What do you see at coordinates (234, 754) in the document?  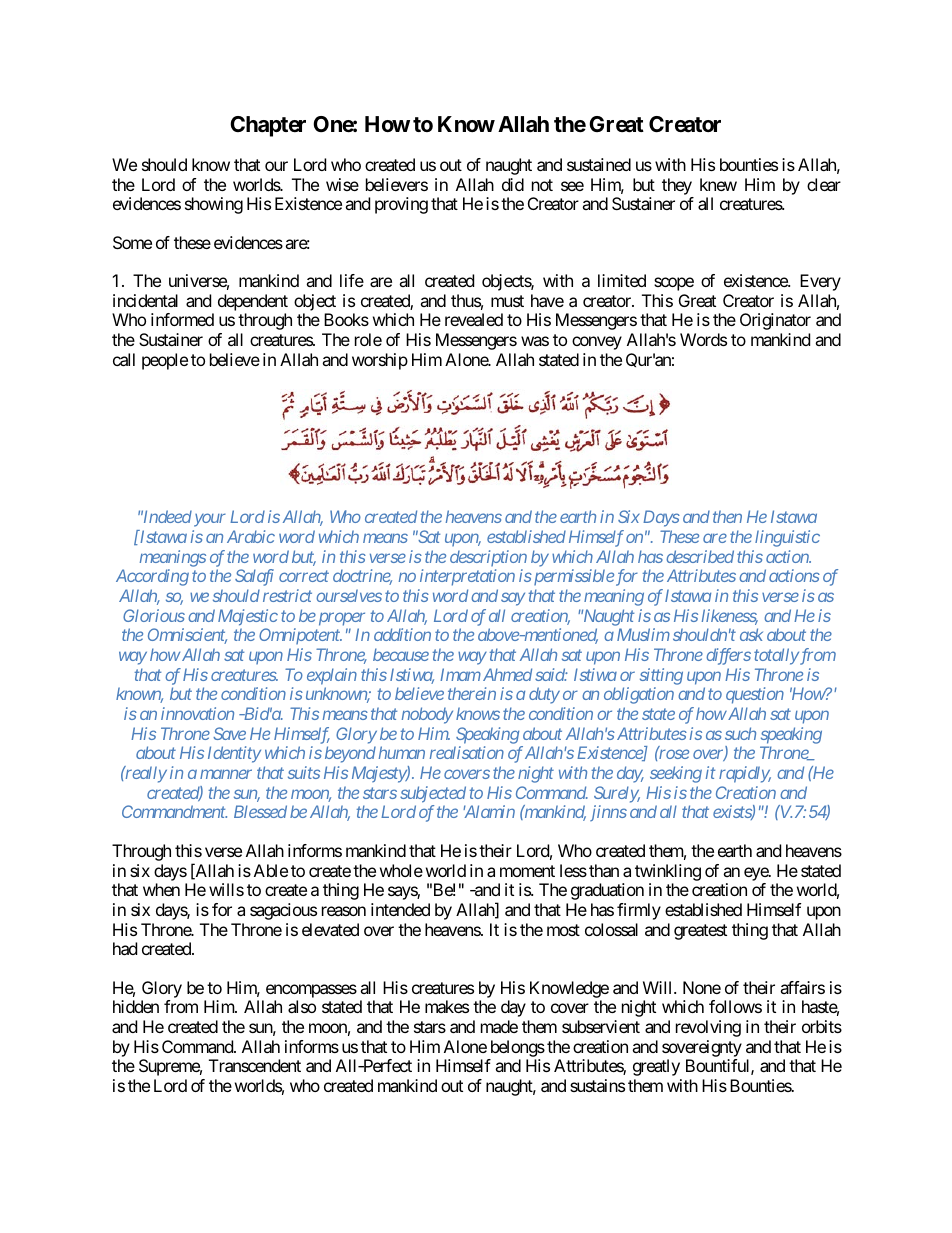 I see `Identity` at bounding box center [234, 754].
